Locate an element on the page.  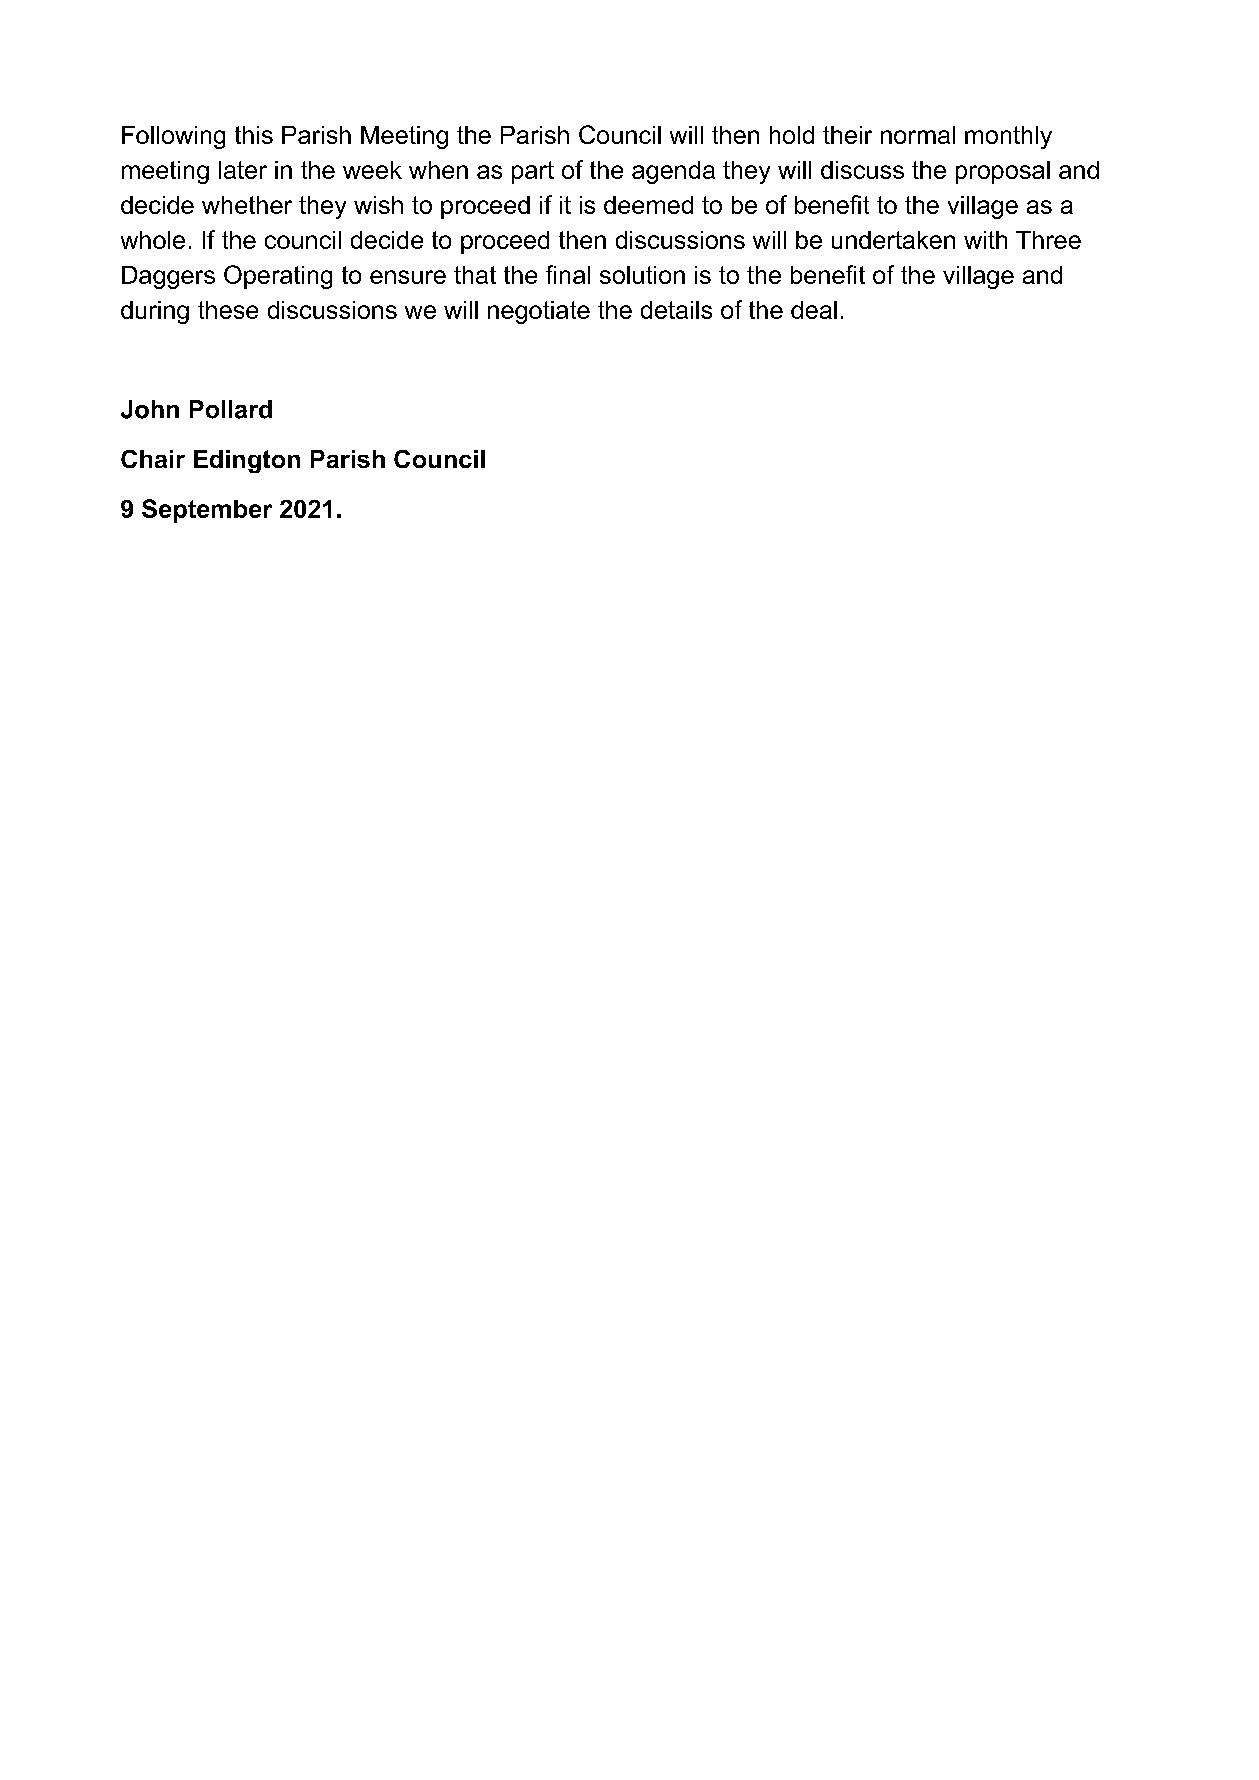
this is located at coordinates (254, 135).
